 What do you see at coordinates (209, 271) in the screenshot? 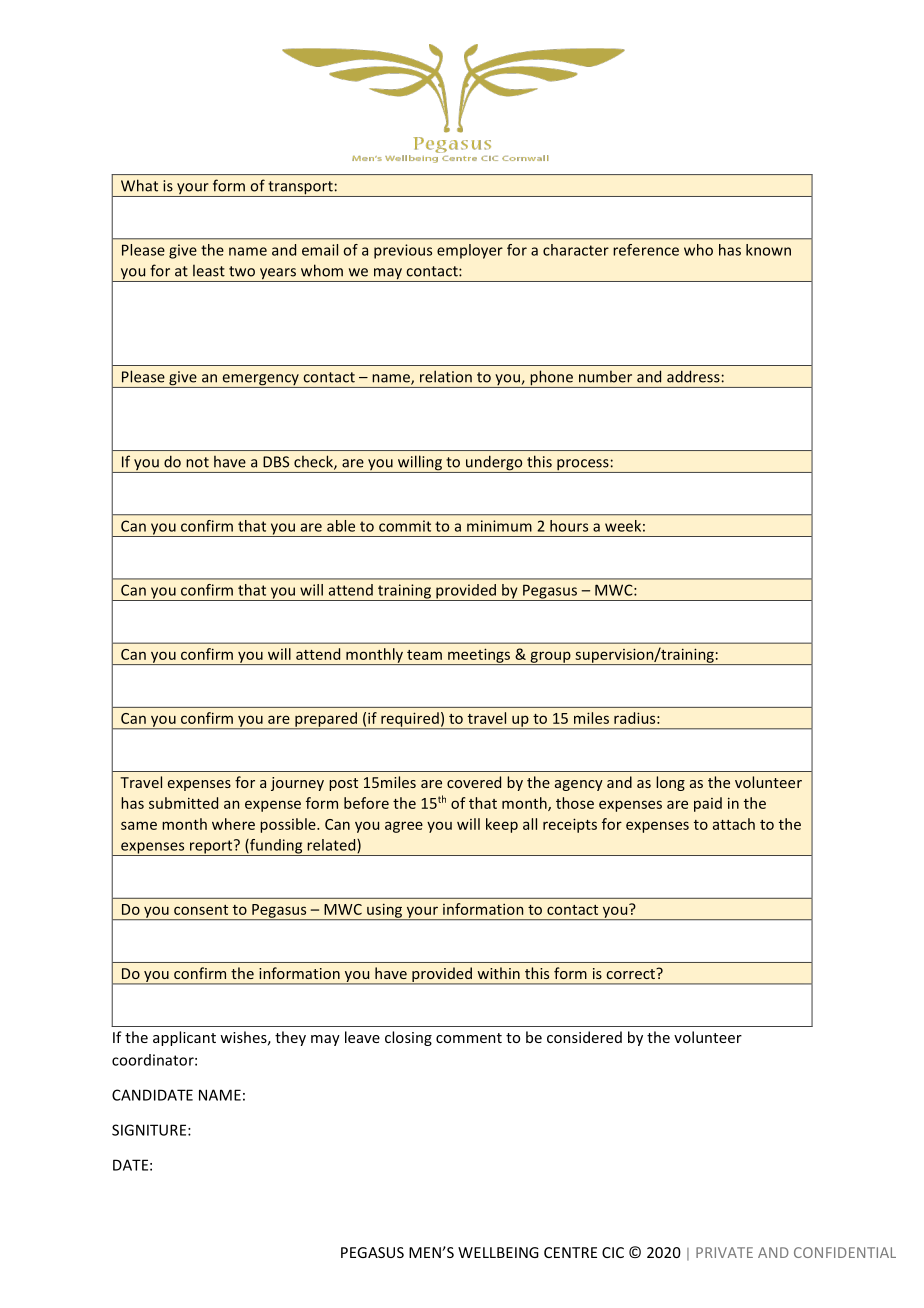
I see `least` at bounding box center [209, 271].
